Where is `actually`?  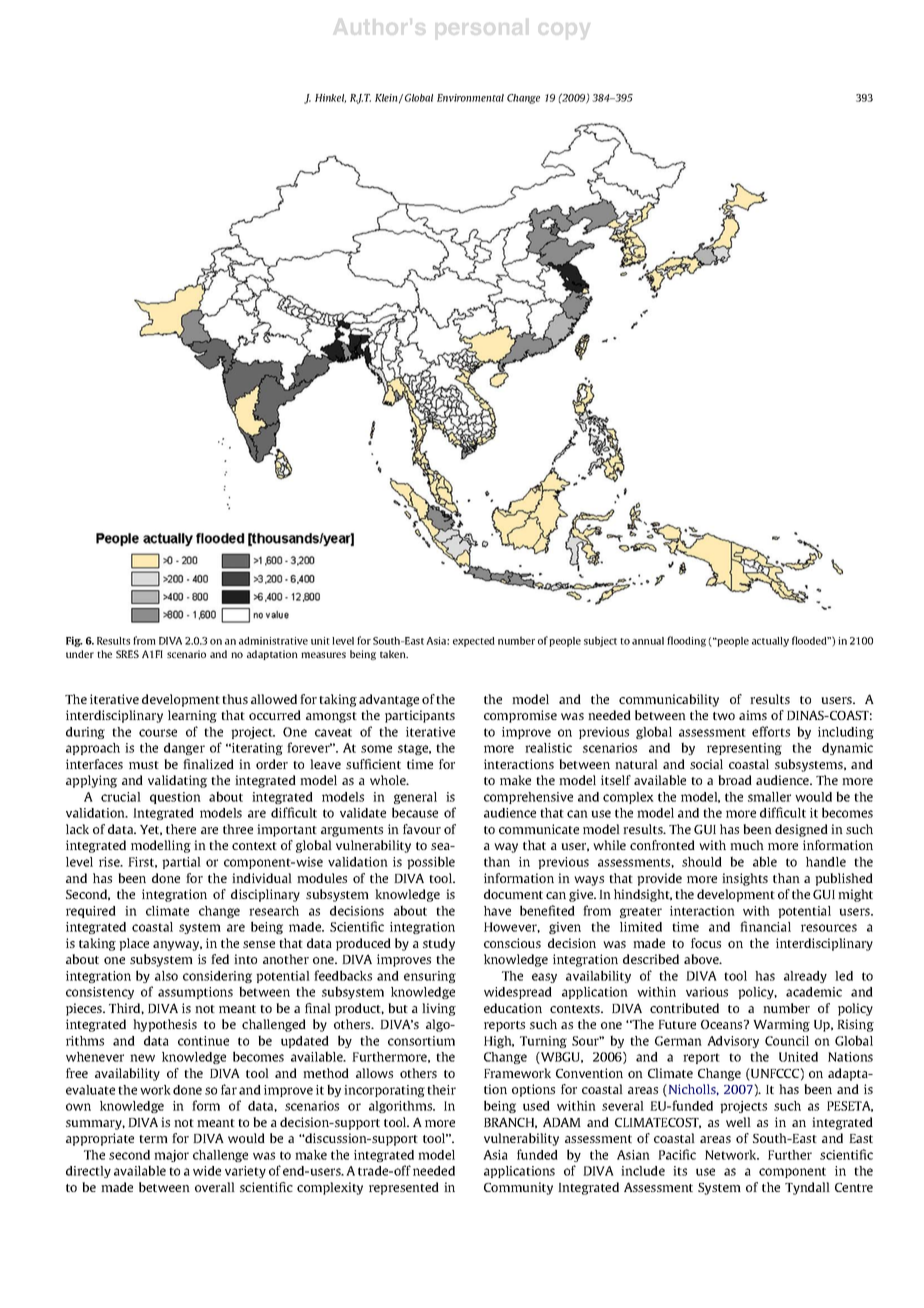 actually is located at coordinates (770, 642).
